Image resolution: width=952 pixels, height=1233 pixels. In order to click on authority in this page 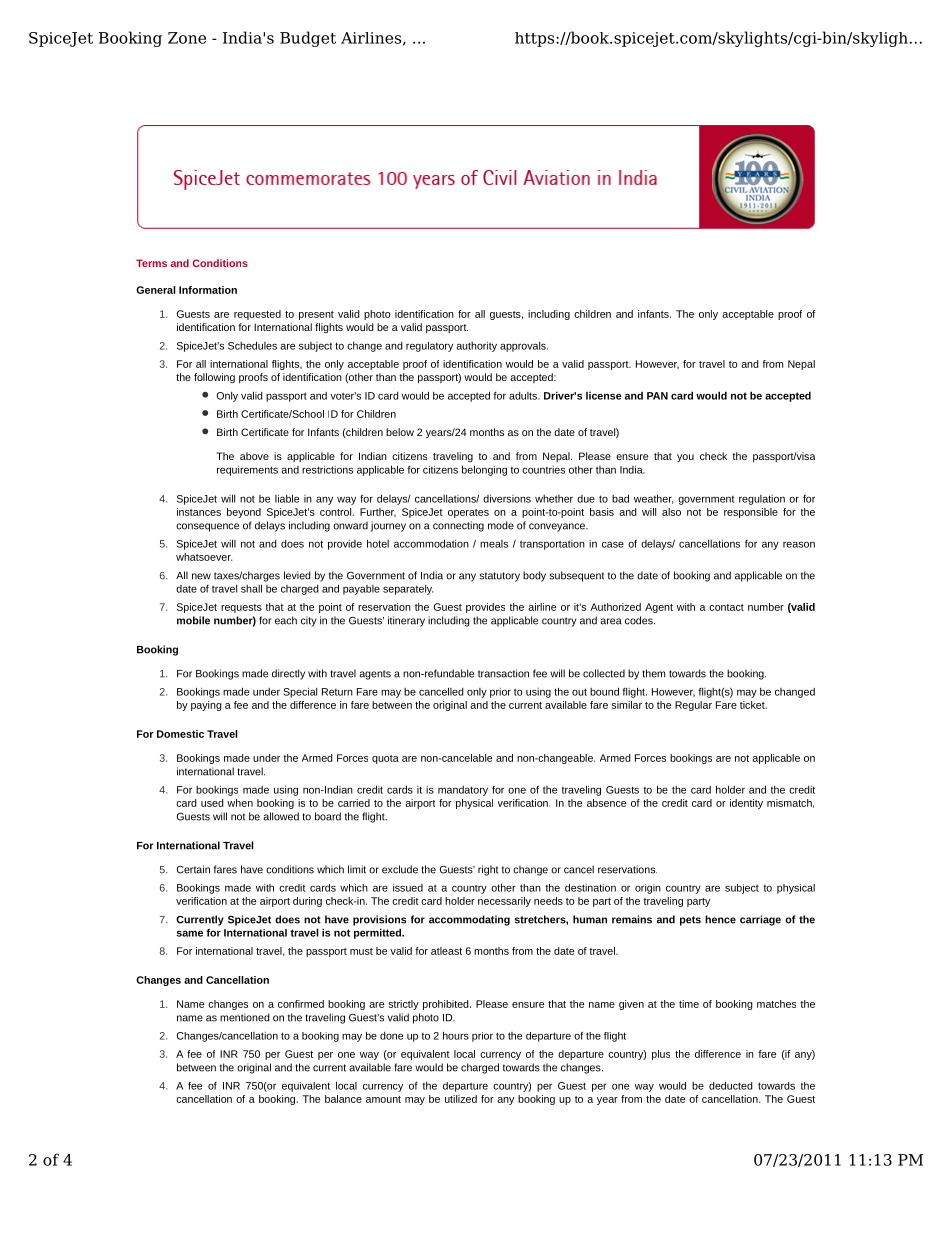, I will do `click(476, 347)`.
